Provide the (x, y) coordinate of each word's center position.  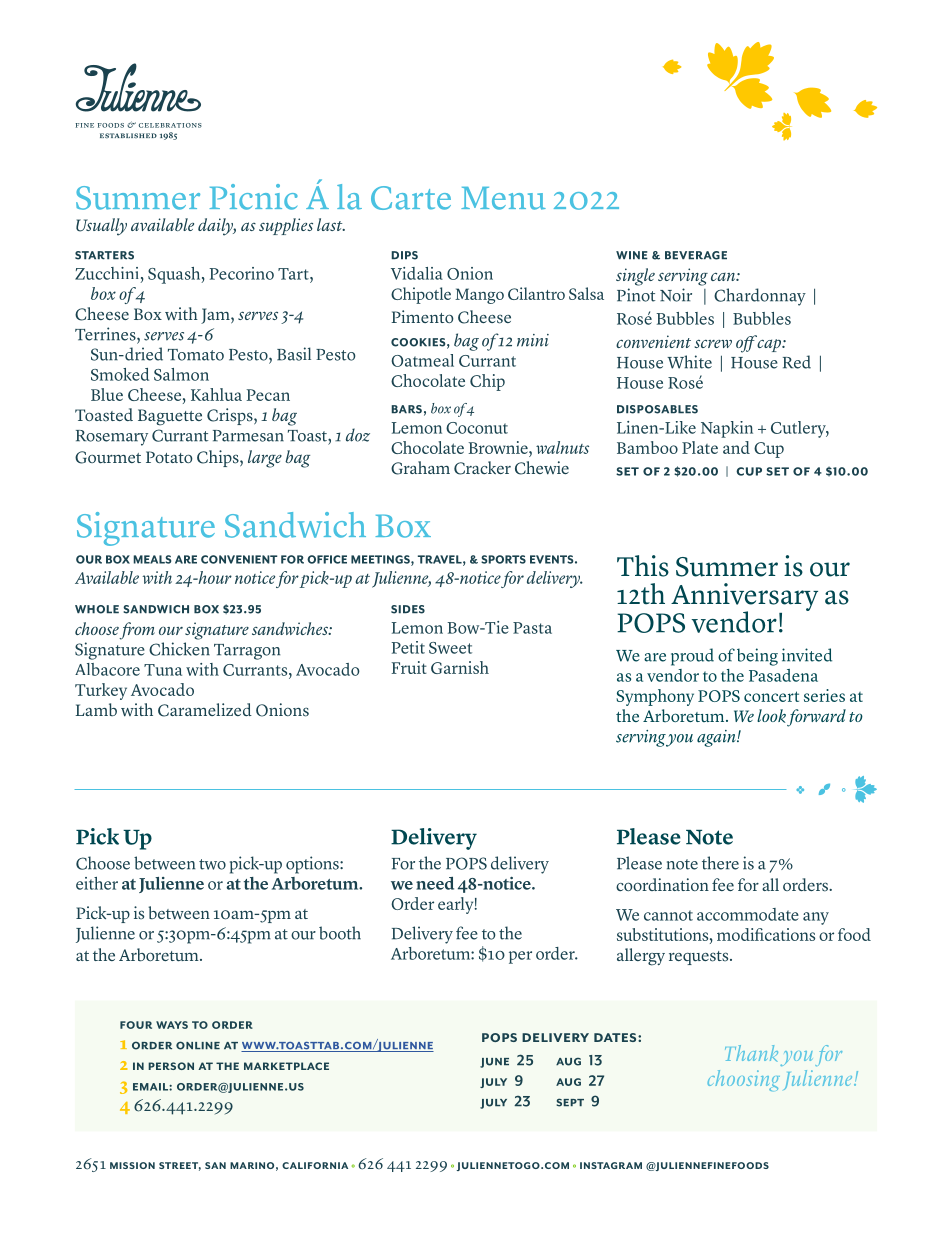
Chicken (179, 649)
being (757, 657)
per (520, 957)
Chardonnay (760, 297)
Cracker (482, 468)
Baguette (170, 417)
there (720, 863)
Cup (769, 450)
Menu (503, 198)
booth (340, 933)
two (212, 864)
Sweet (450, 648)
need (435, 883)
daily (217, 227)
